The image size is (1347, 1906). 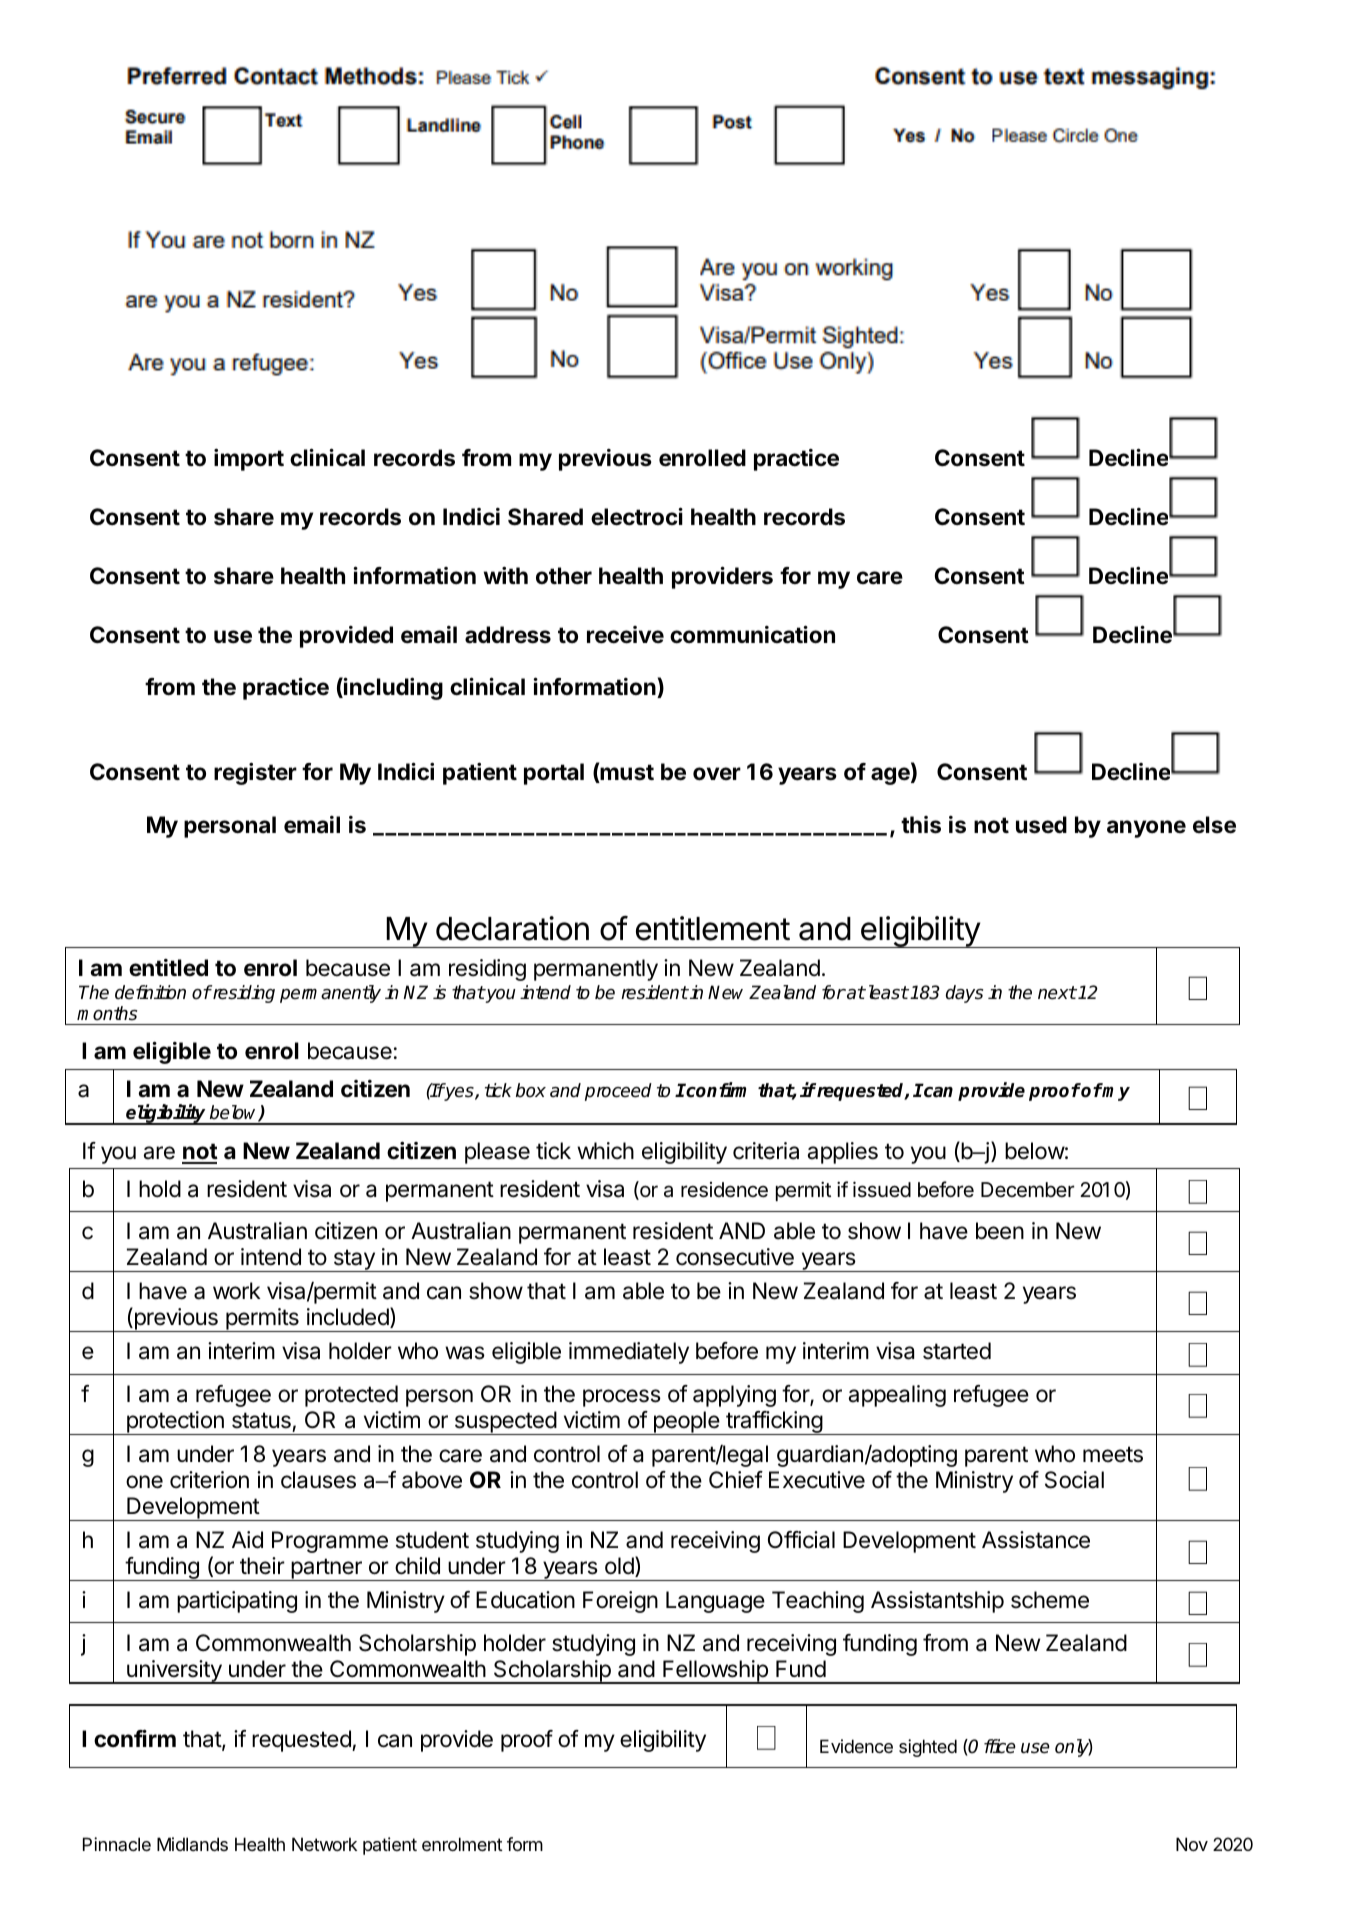 What do you see at coordinates (717, 774) in the screenshot?
I see `over` at bounding box center [717, 774].
